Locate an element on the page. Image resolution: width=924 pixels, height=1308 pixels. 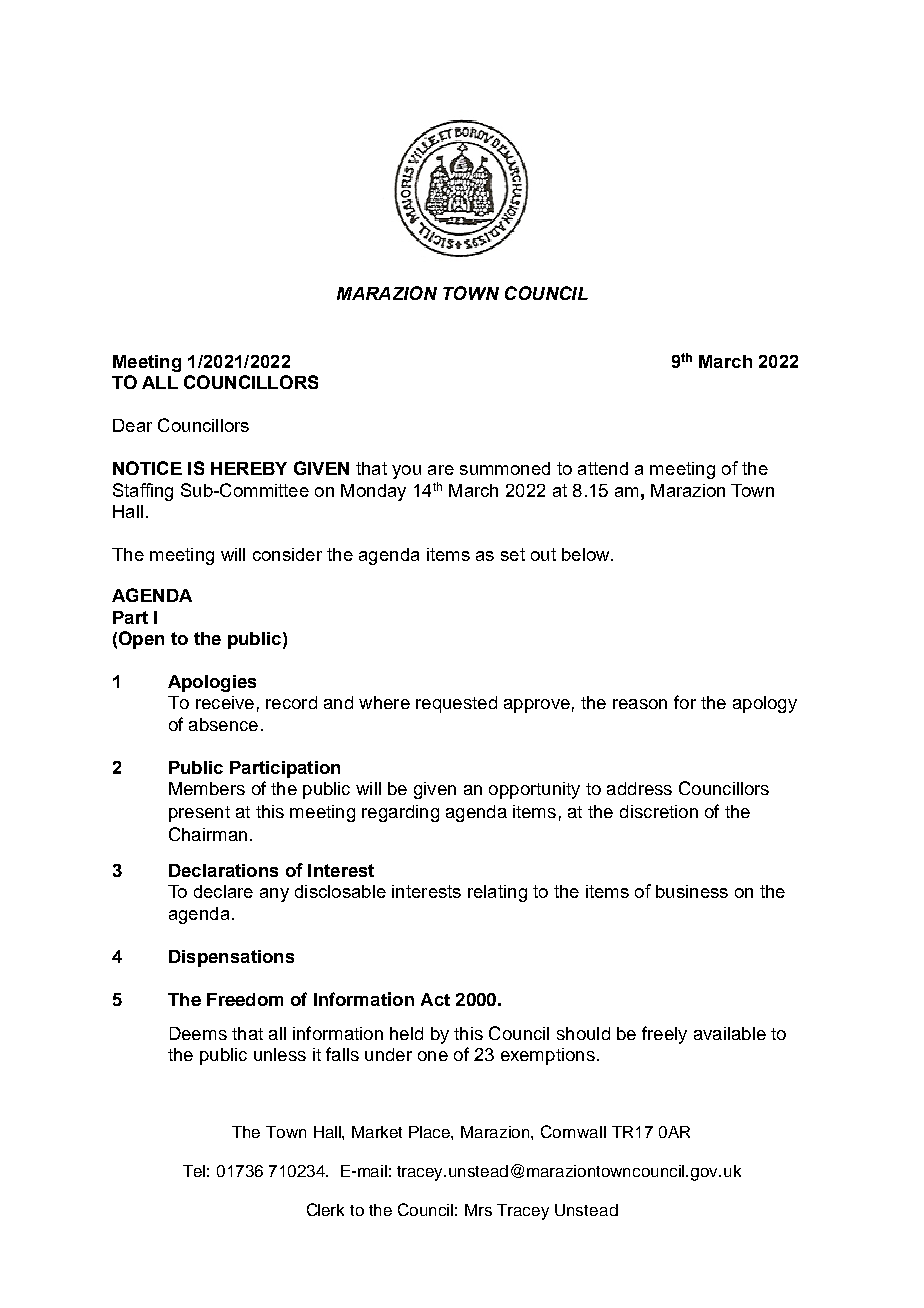
requested is located at coordinates (456, 704).
